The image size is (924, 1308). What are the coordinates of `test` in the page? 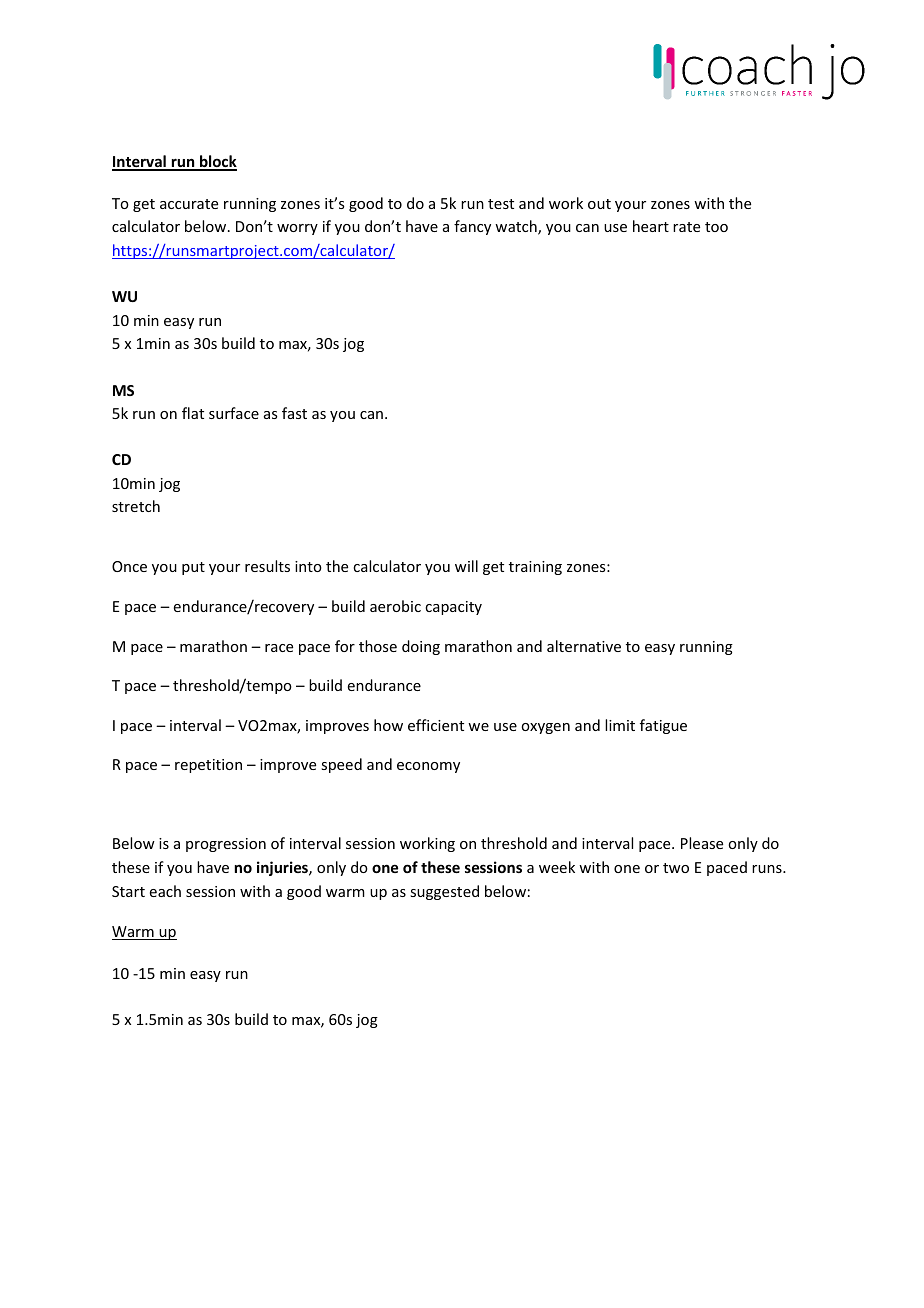 It's located at (501, 204).
